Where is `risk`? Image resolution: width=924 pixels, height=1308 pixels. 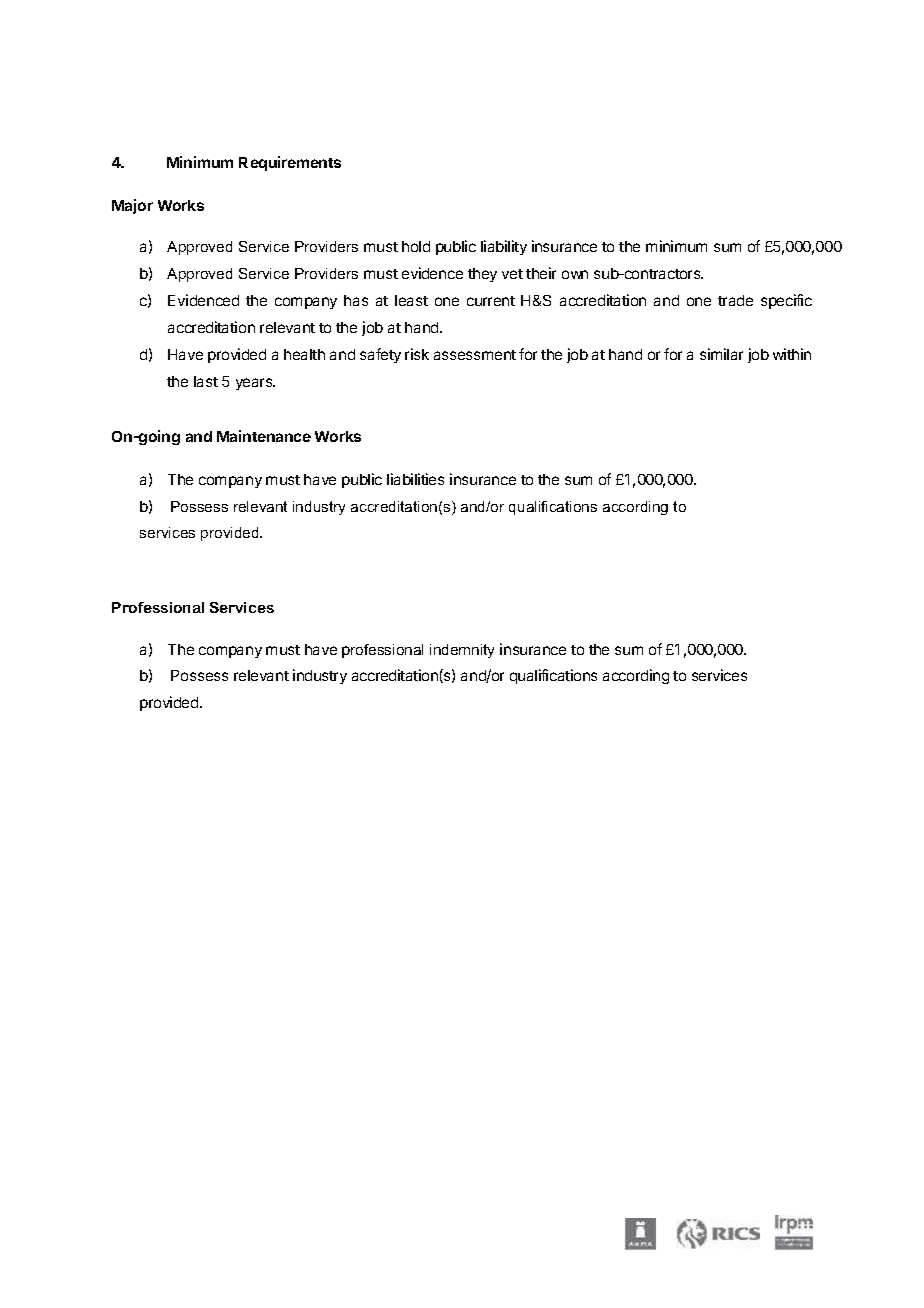 risk is located at coordinates (417, 354).
